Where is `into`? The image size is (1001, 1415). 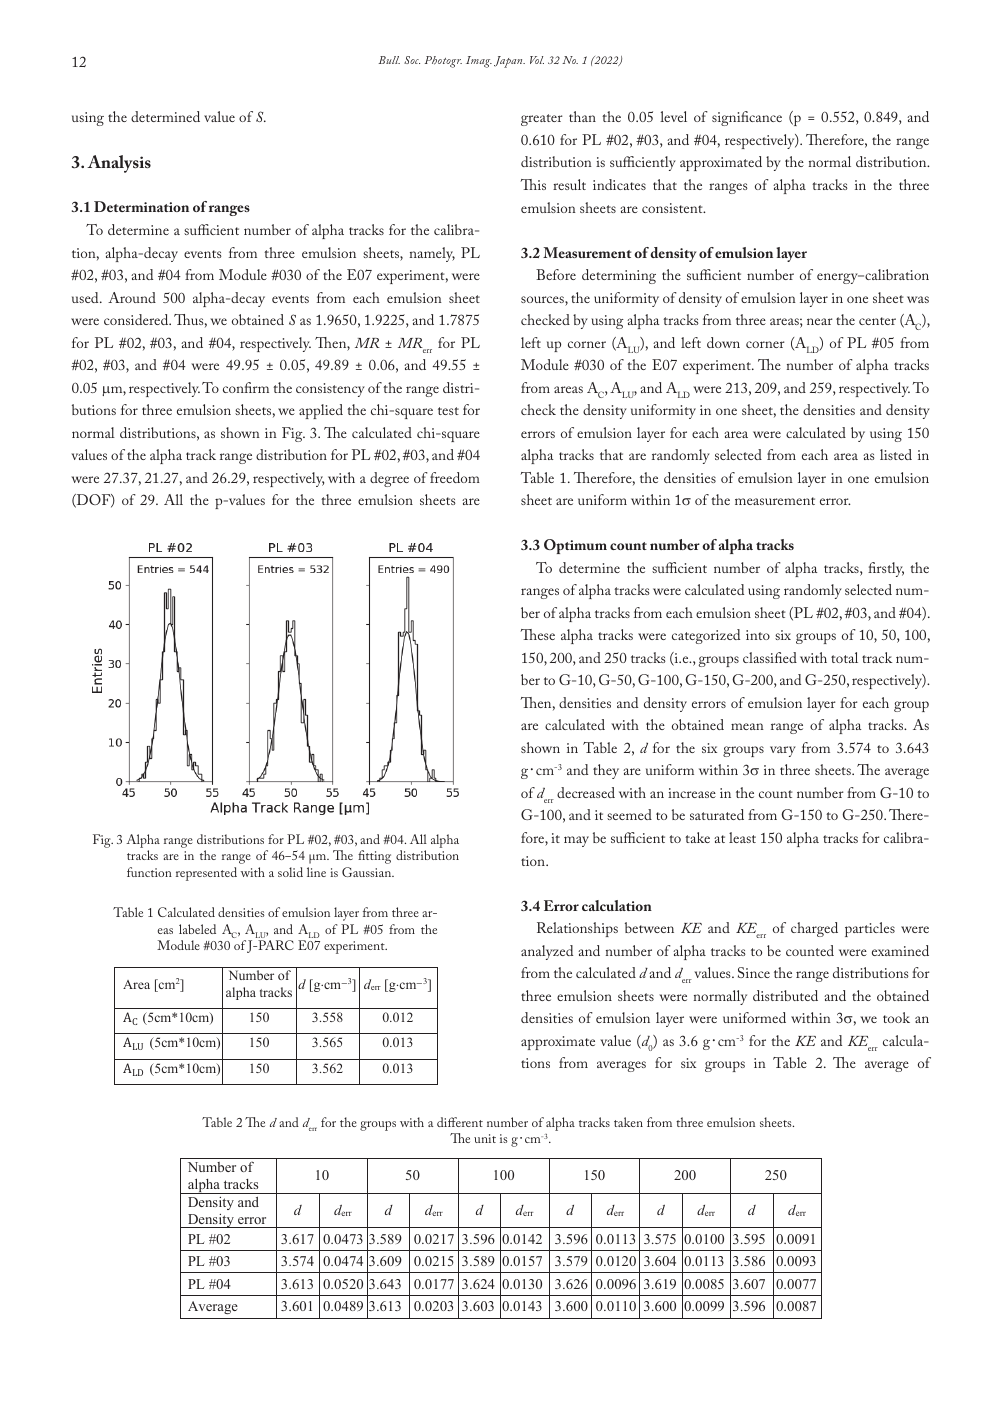
into is located at coordinates (758, 635).
